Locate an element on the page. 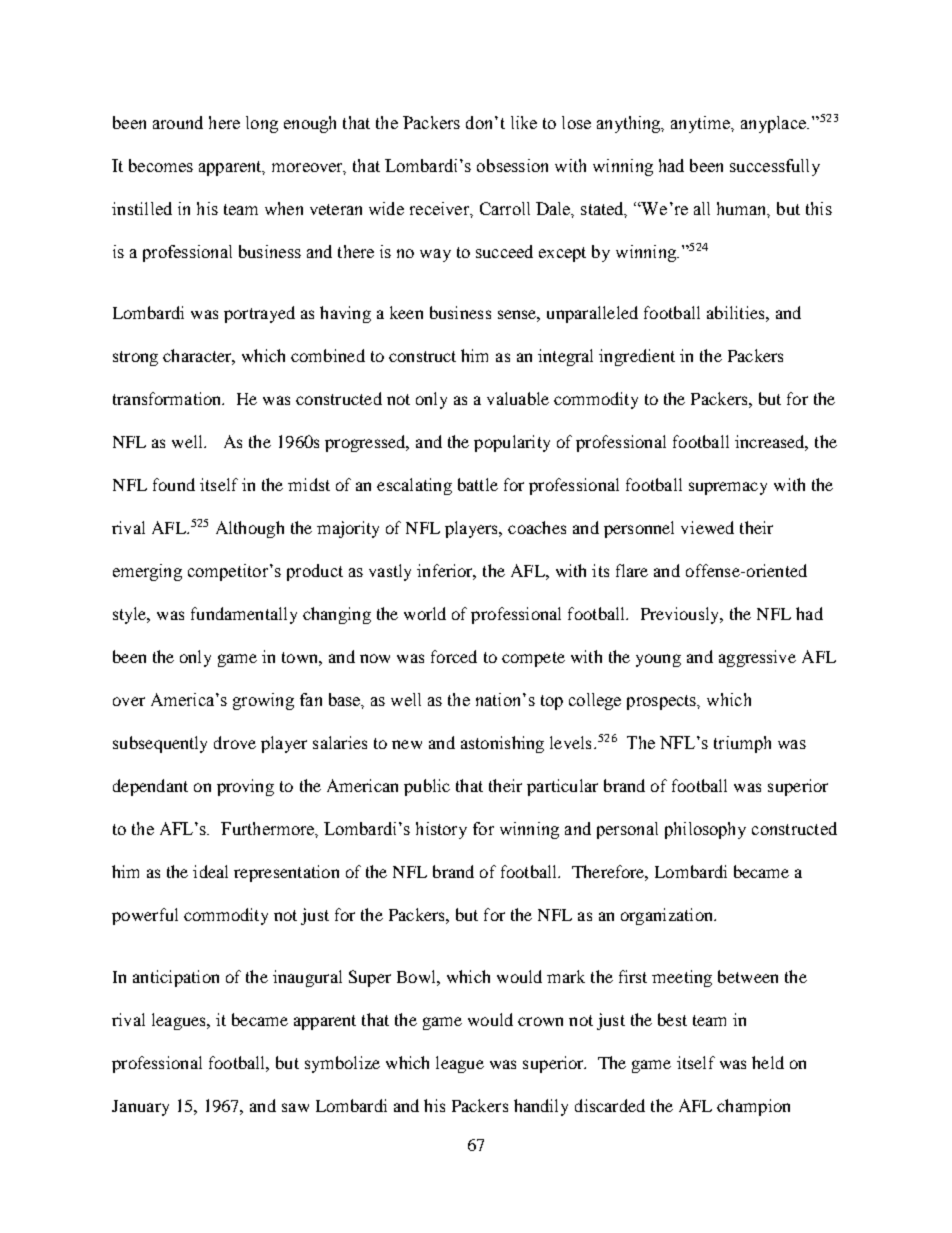 The height and width of the page is (1233, 952). triumph is located at coordinates (742, 744).
